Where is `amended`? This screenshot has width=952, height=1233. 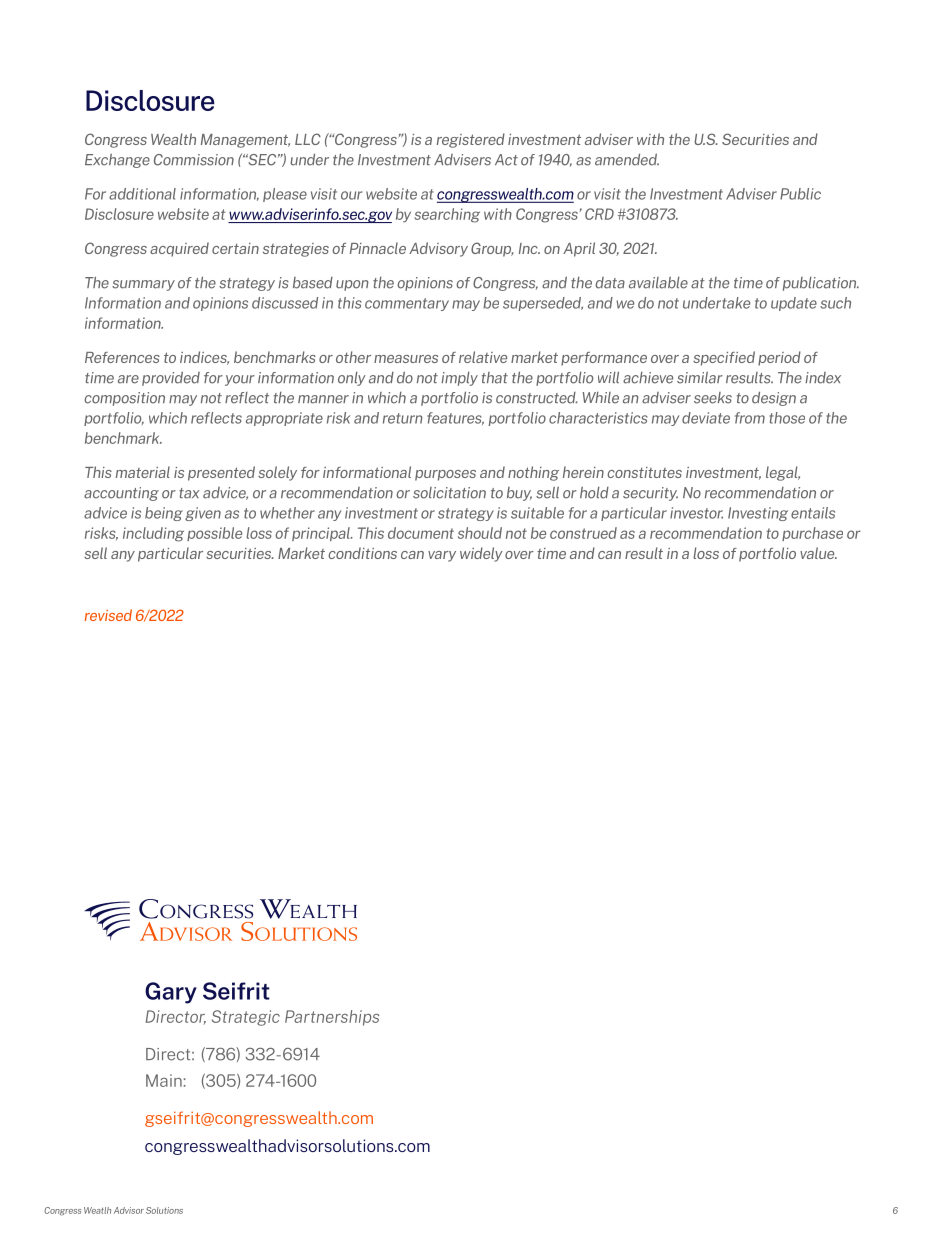
amended is located at coordinates (627, 160).
